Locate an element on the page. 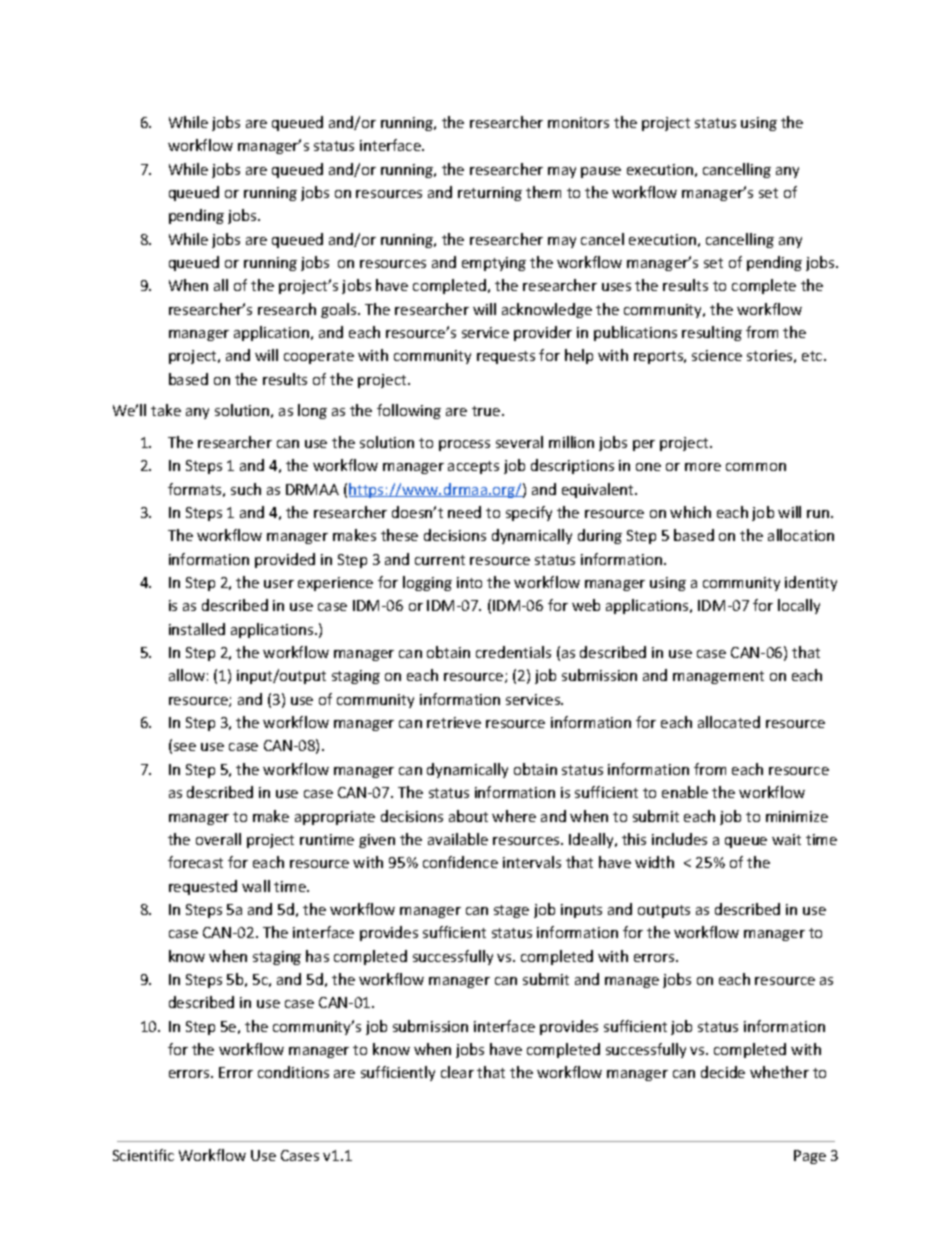 This image has height=1233, width=952. Scientific is located at coordinates (143, 1155).
